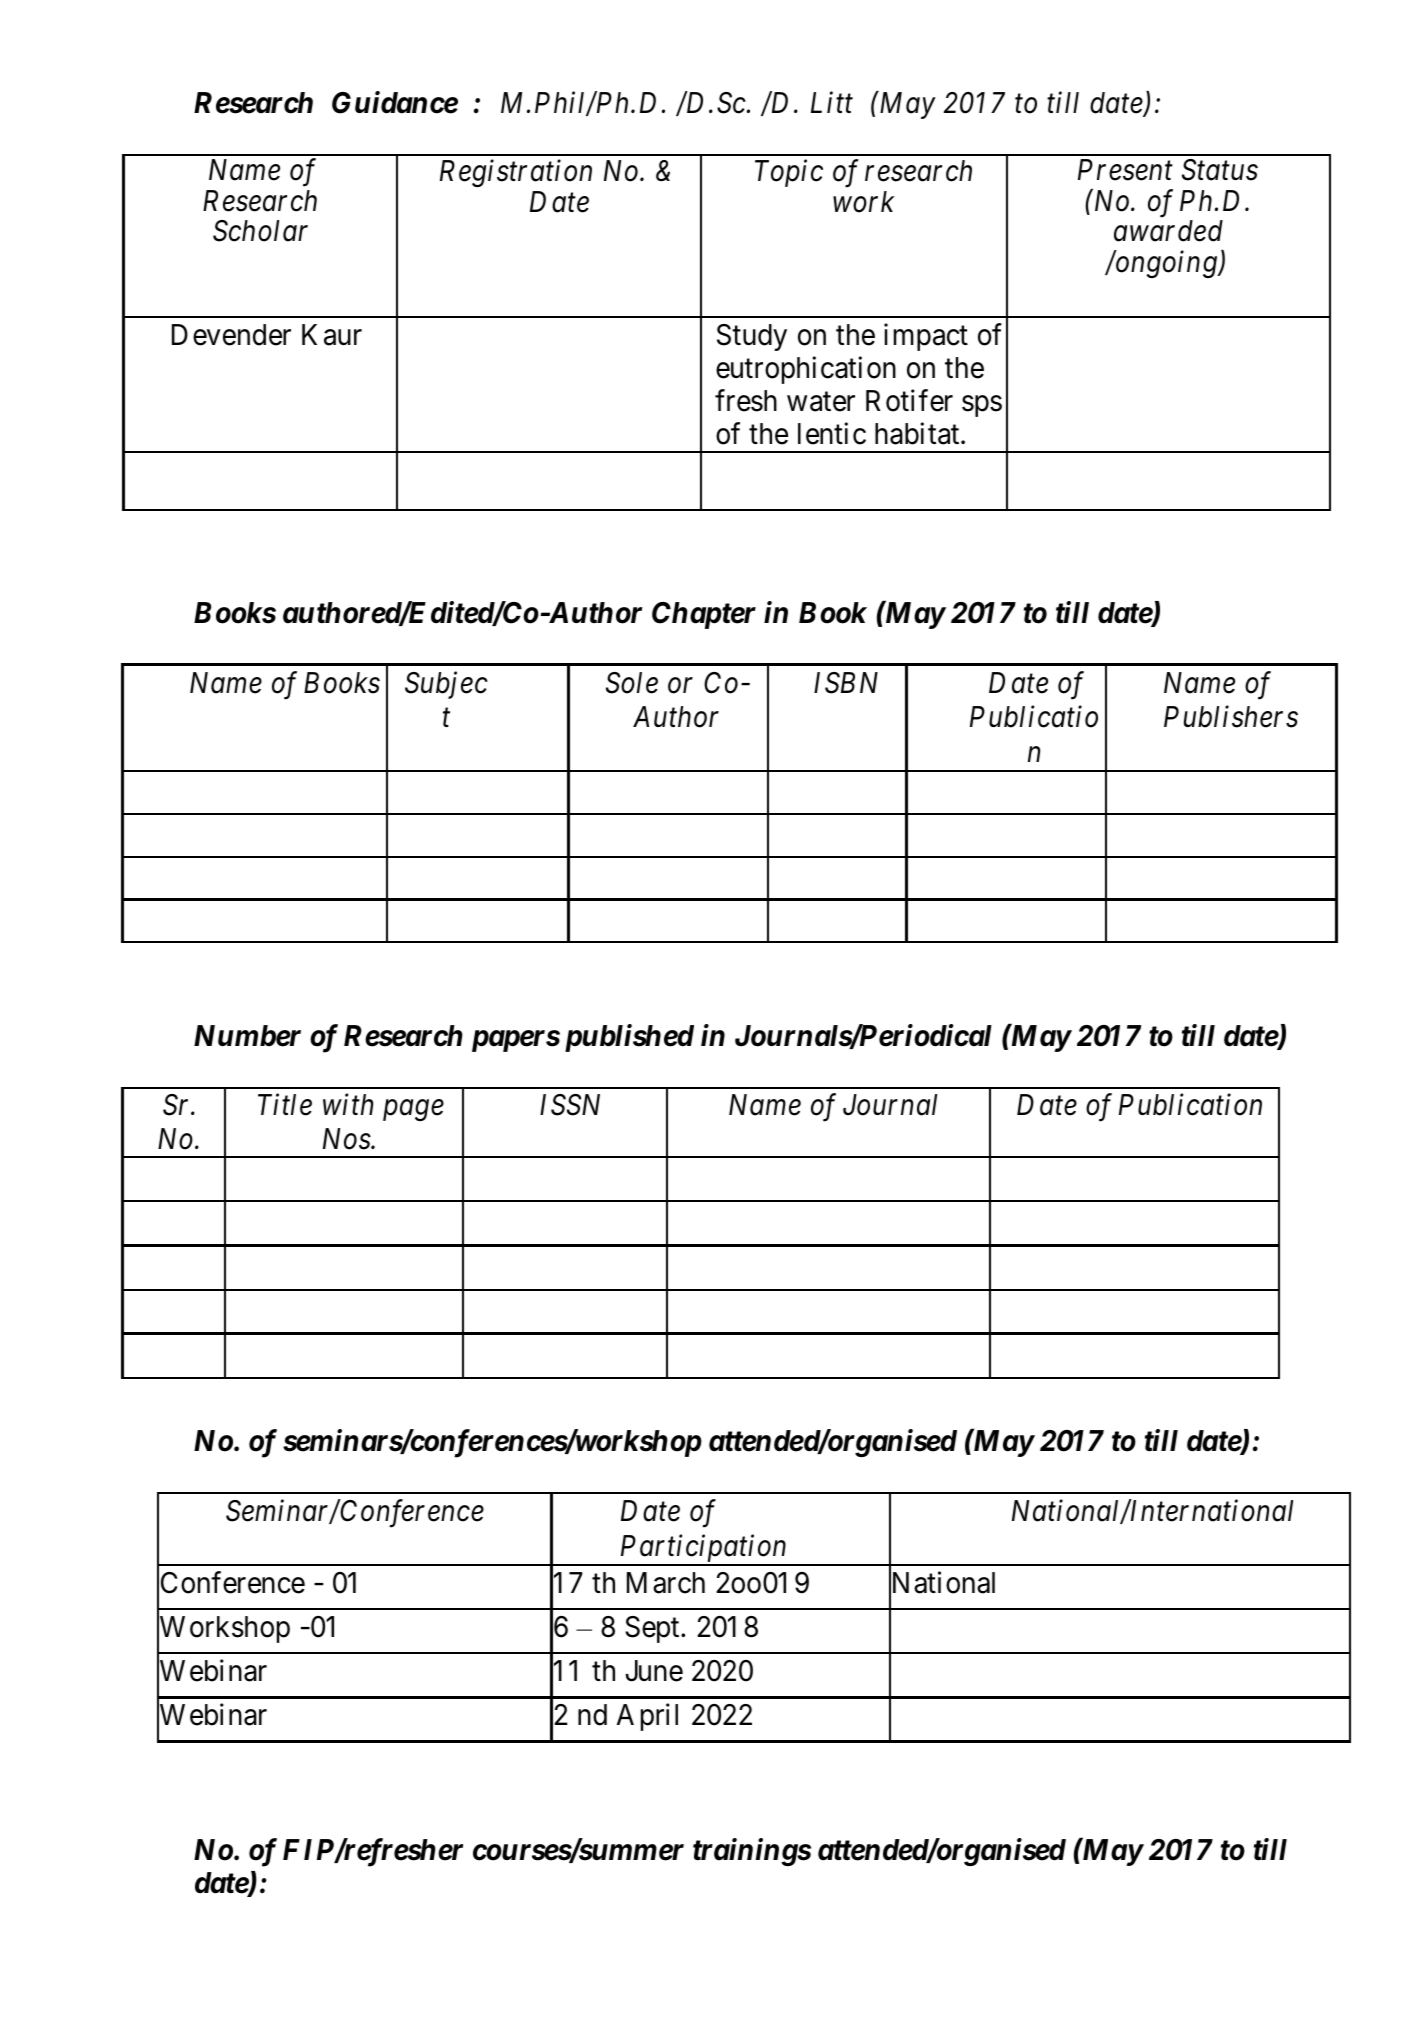 The width and height of the image is (1427, 2019). What do you see at coordinates (570, 1105) in the image?
I see `ISSN` at bounding box center [570, 1105].
